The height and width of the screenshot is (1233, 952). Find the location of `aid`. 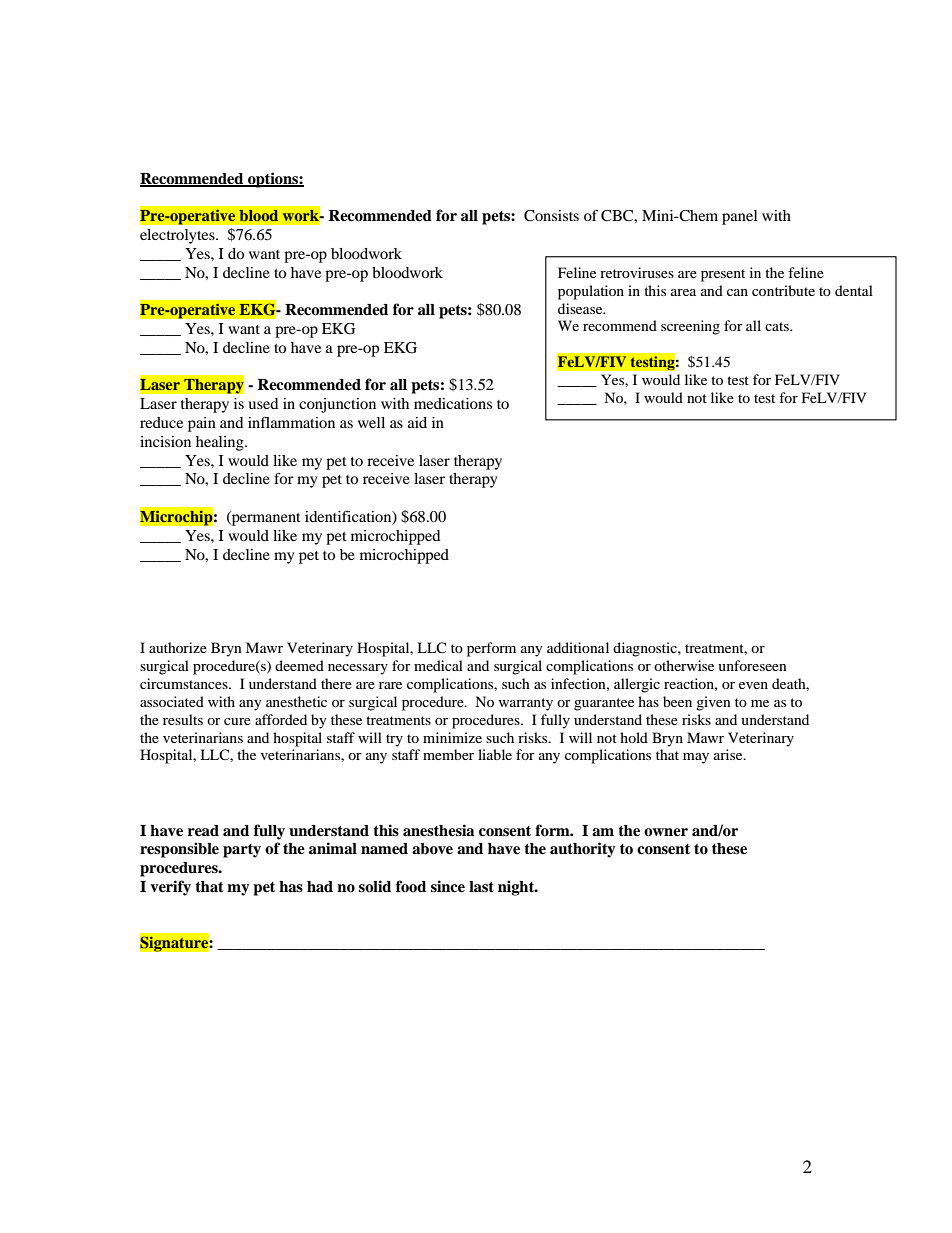

aid is located at coordinates (417, 422).
